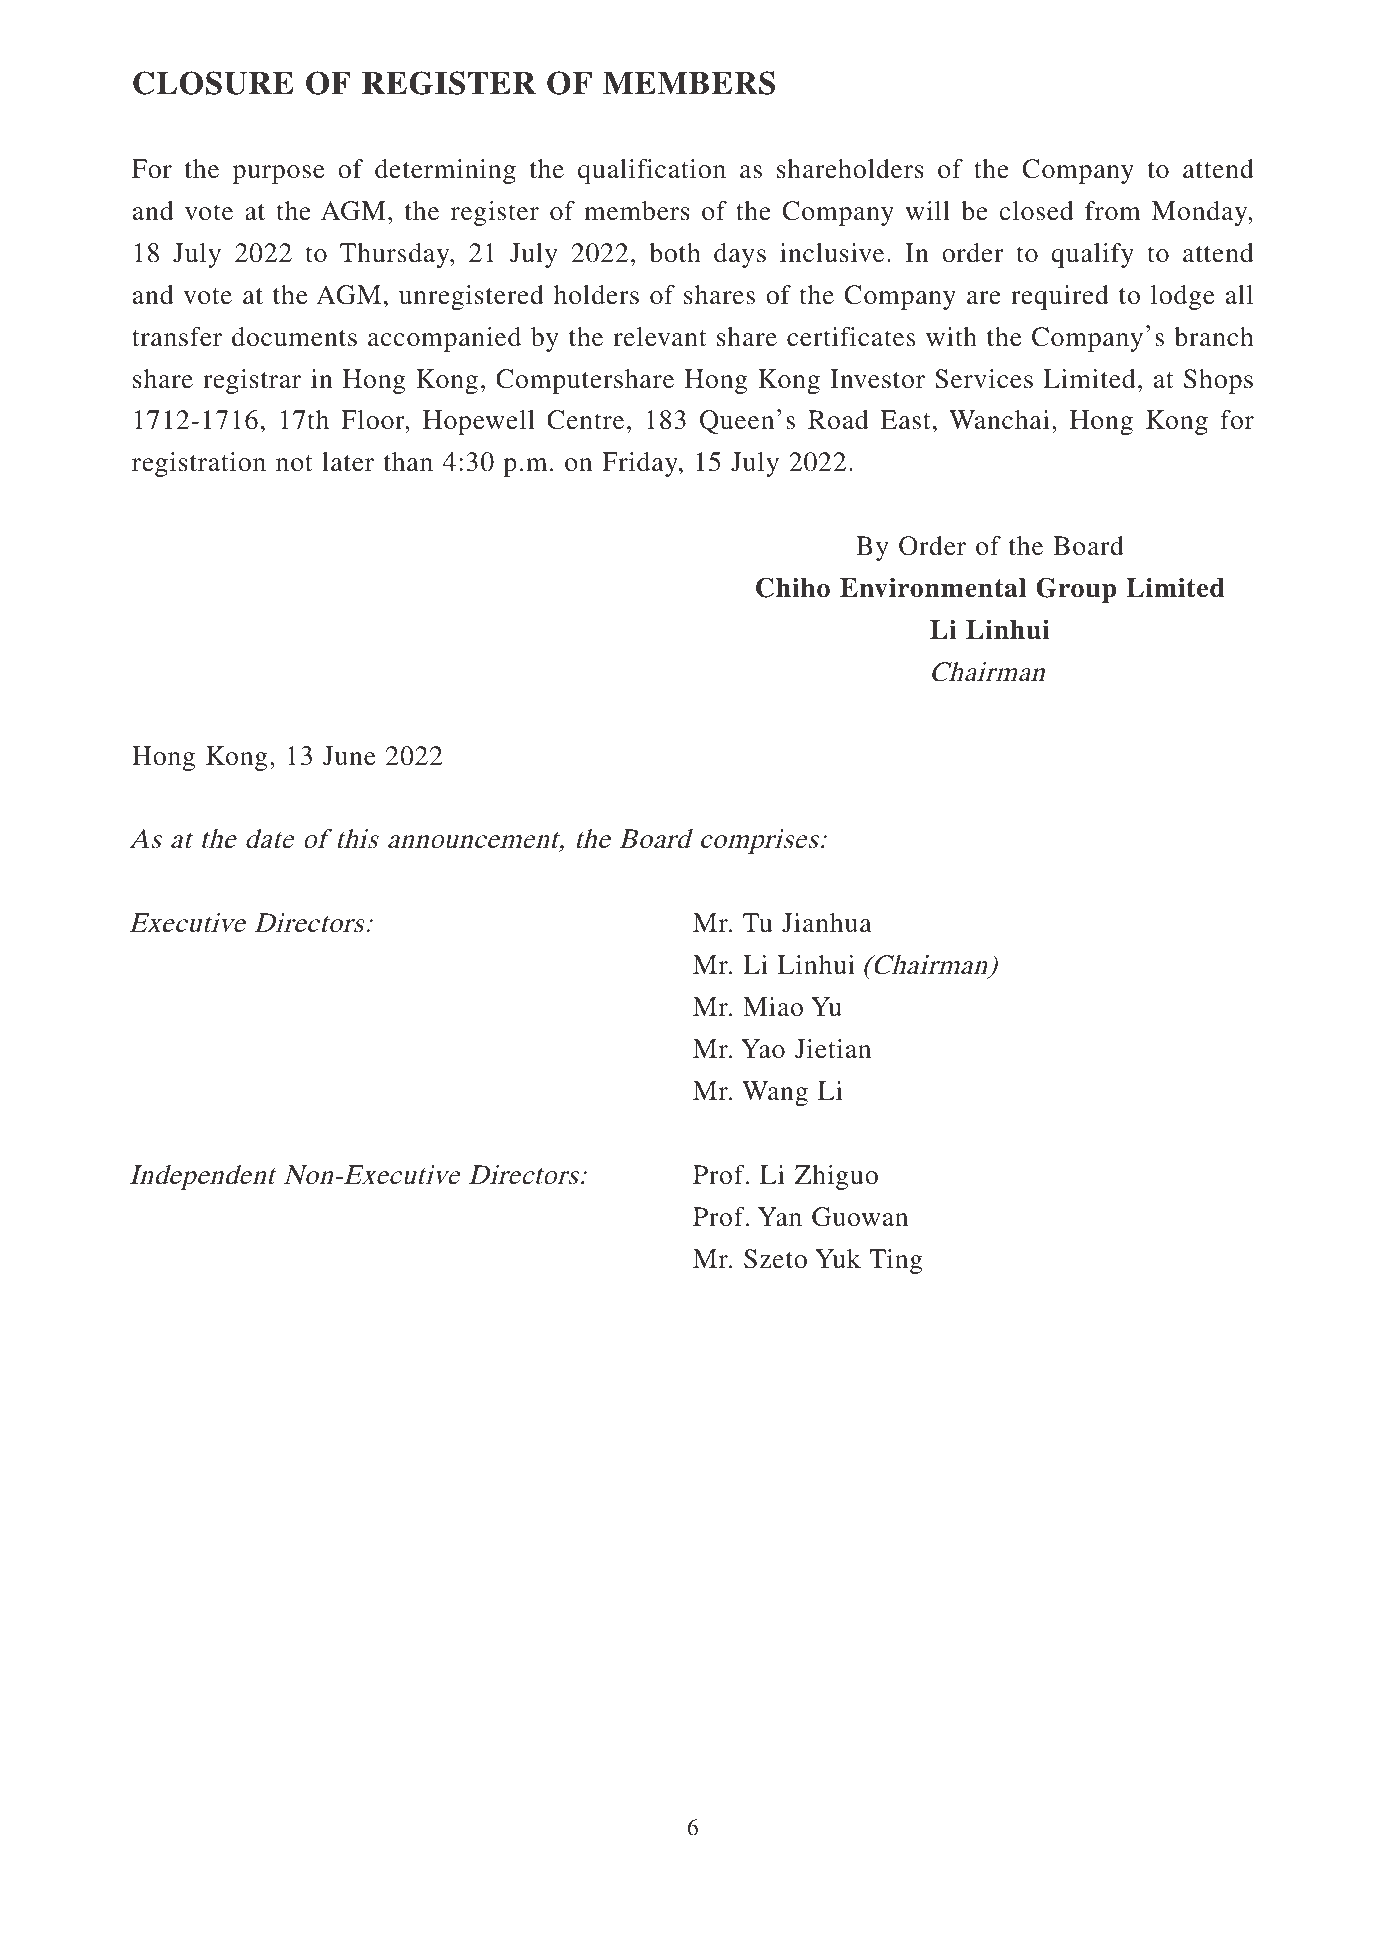 The height and width of the screenshot is (1960, 1386). What do you see at coordinates (349, 756) in the screenshot?
I see `June` at bounding box center [349, 756].
